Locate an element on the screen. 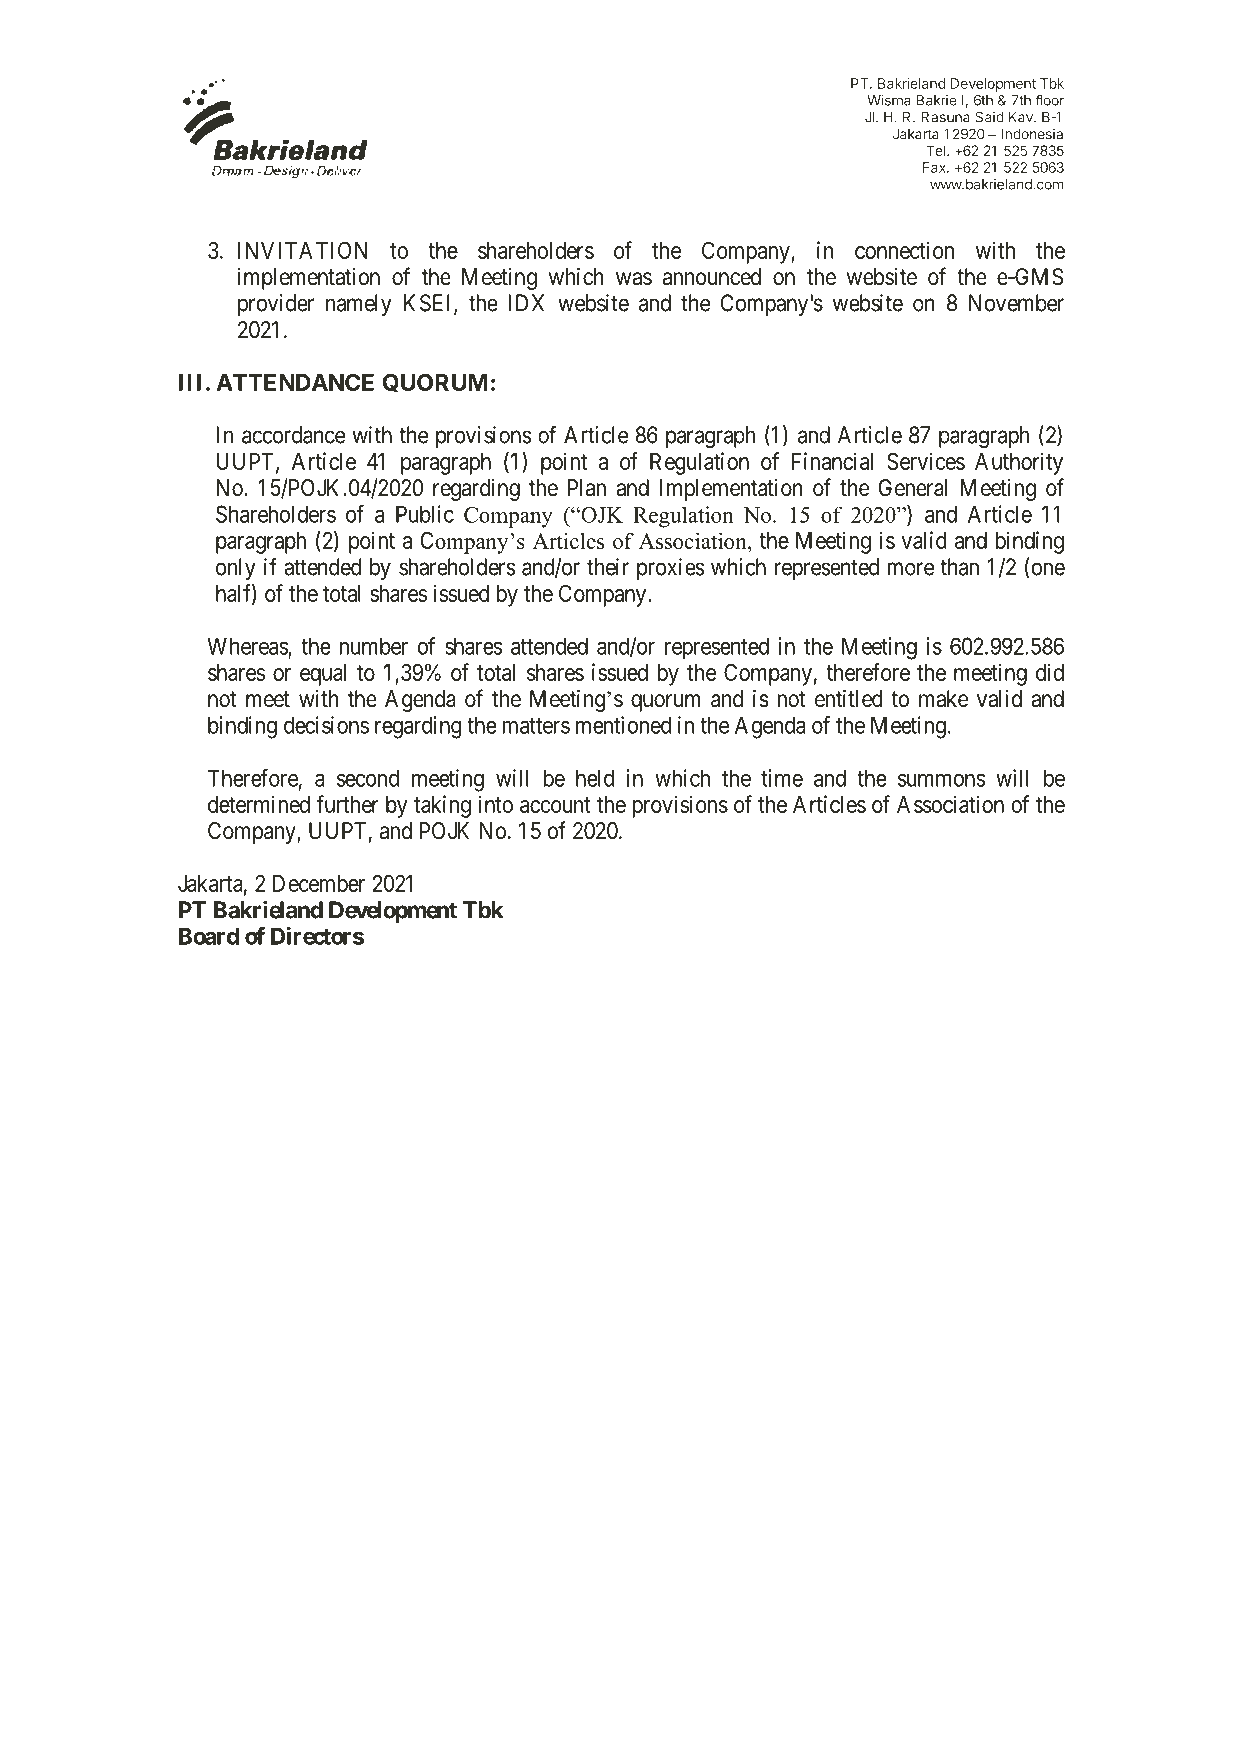 The height and width of the screenshot is (1756, 1241). summons is located at coordinates (942, 780).
